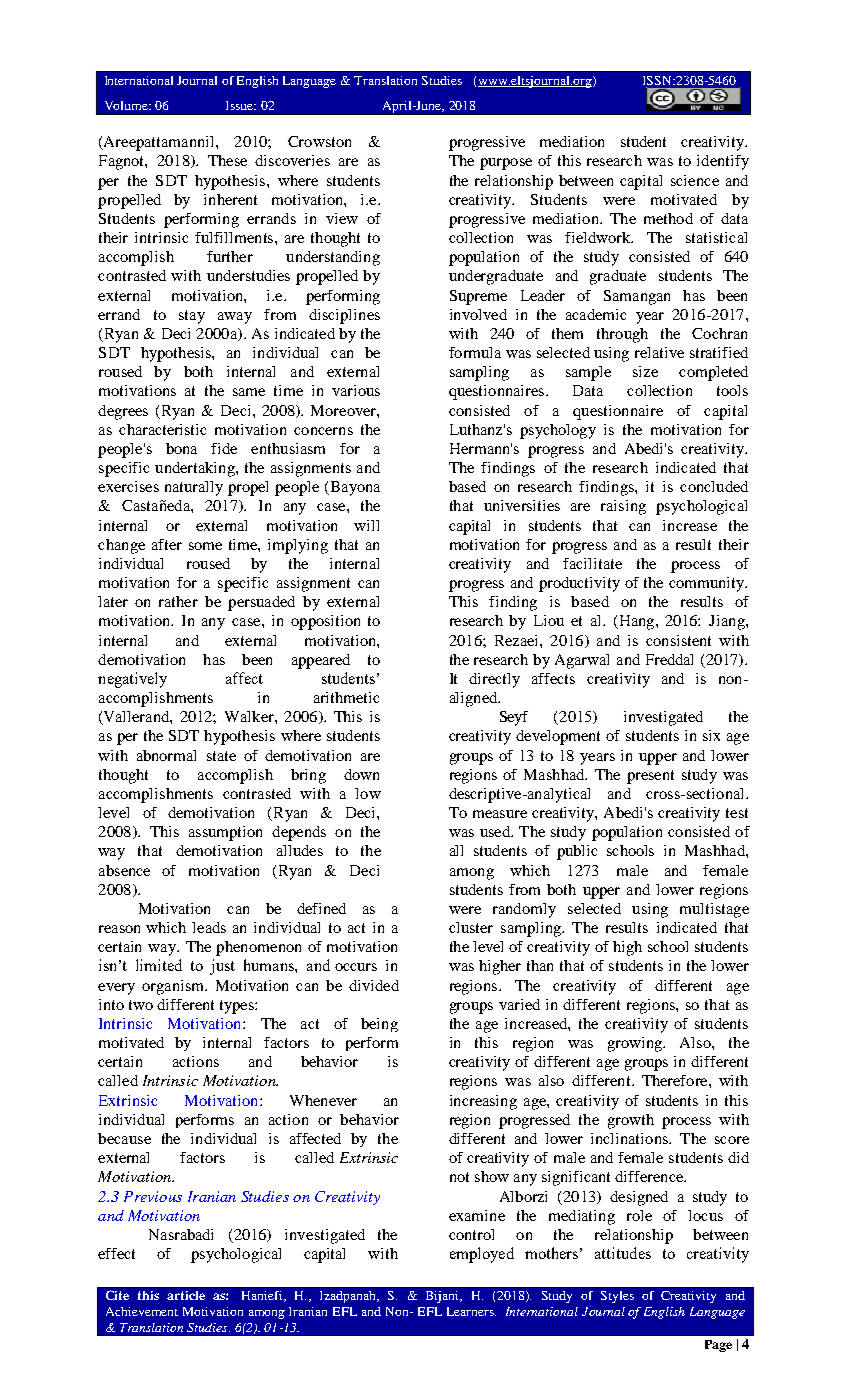 This screenshot has height=1400, width=849. I want to click on community, so click(708, 584).
